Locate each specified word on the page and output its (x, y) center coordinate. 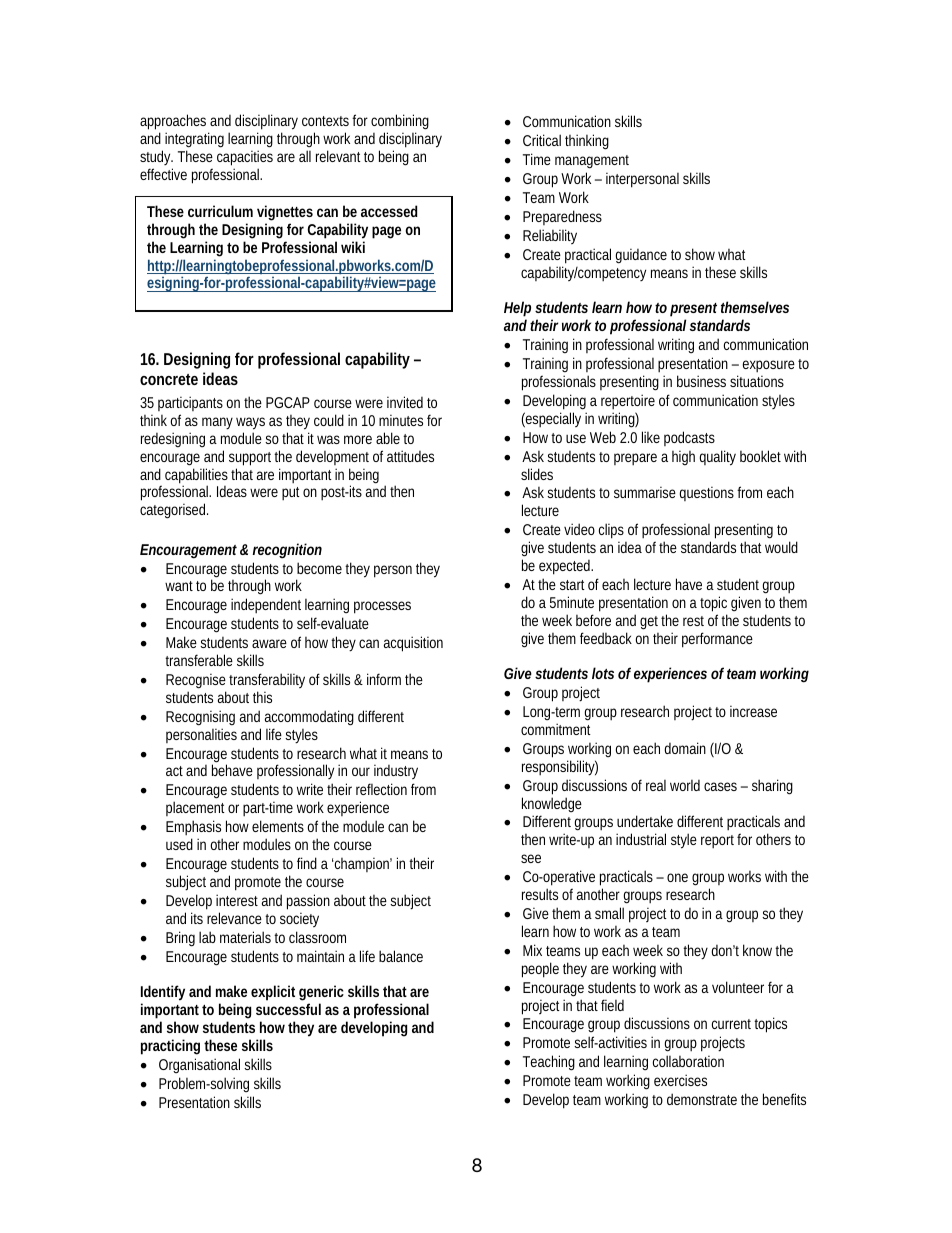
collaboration (688, 1061)
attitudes (410, 456)
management (592, 162)
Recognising (200, 718)
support (252, 459)
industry (396, 772)
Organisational (199, 1065)
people (540, 970)
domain (685, 748)
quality (718, 458)
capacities (245, 158)
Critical (542, 140)
